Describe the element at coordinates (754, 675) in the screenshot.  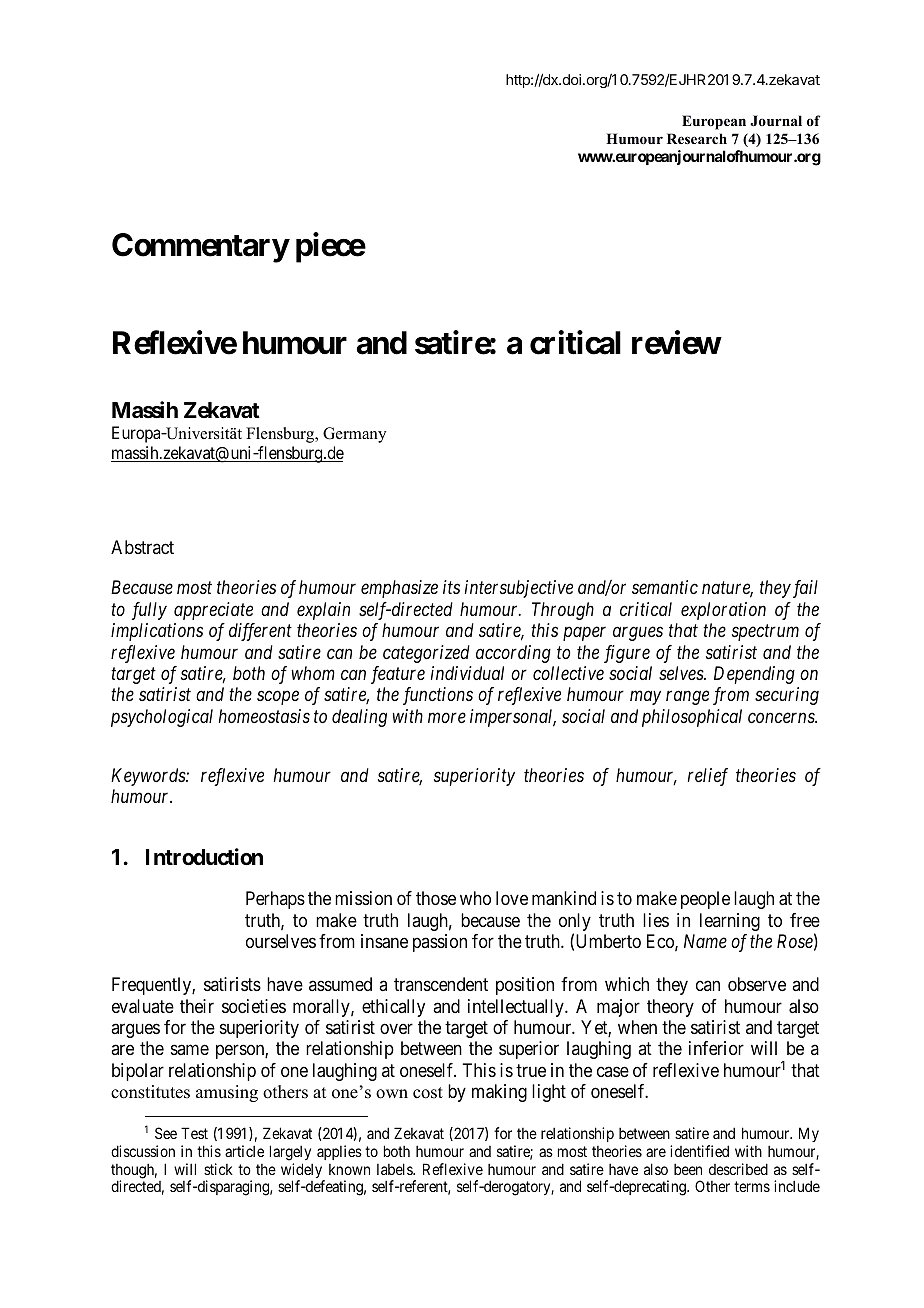
I see `Depending` at that location.
